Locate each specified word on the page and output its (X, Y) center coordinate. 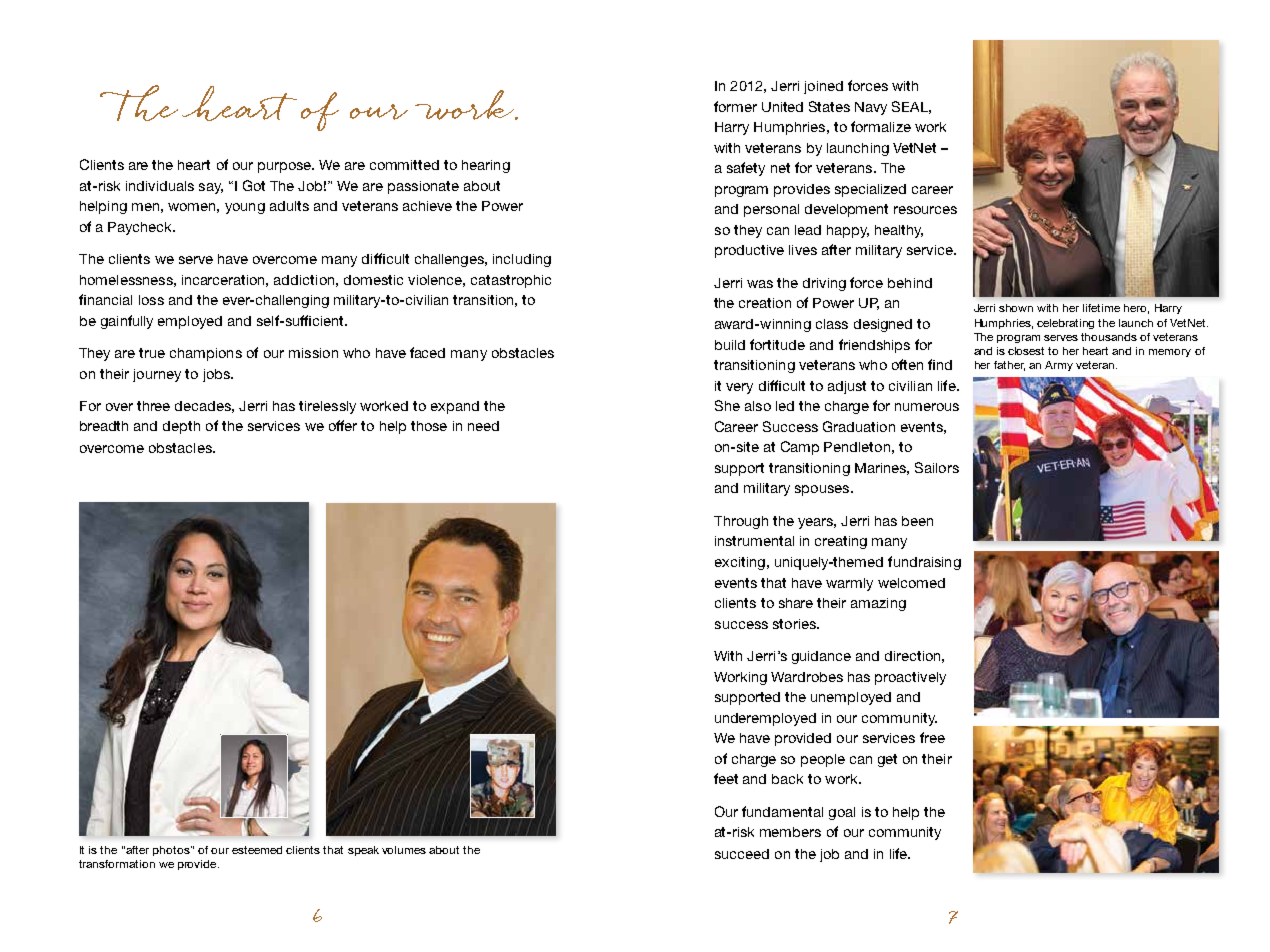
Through (741, 522)
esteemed (257, 850)
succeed (742, 854)
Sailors (937, 467)
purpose (286, 167)
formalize (881, 126)
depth (181, 427)
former (735, 106)
